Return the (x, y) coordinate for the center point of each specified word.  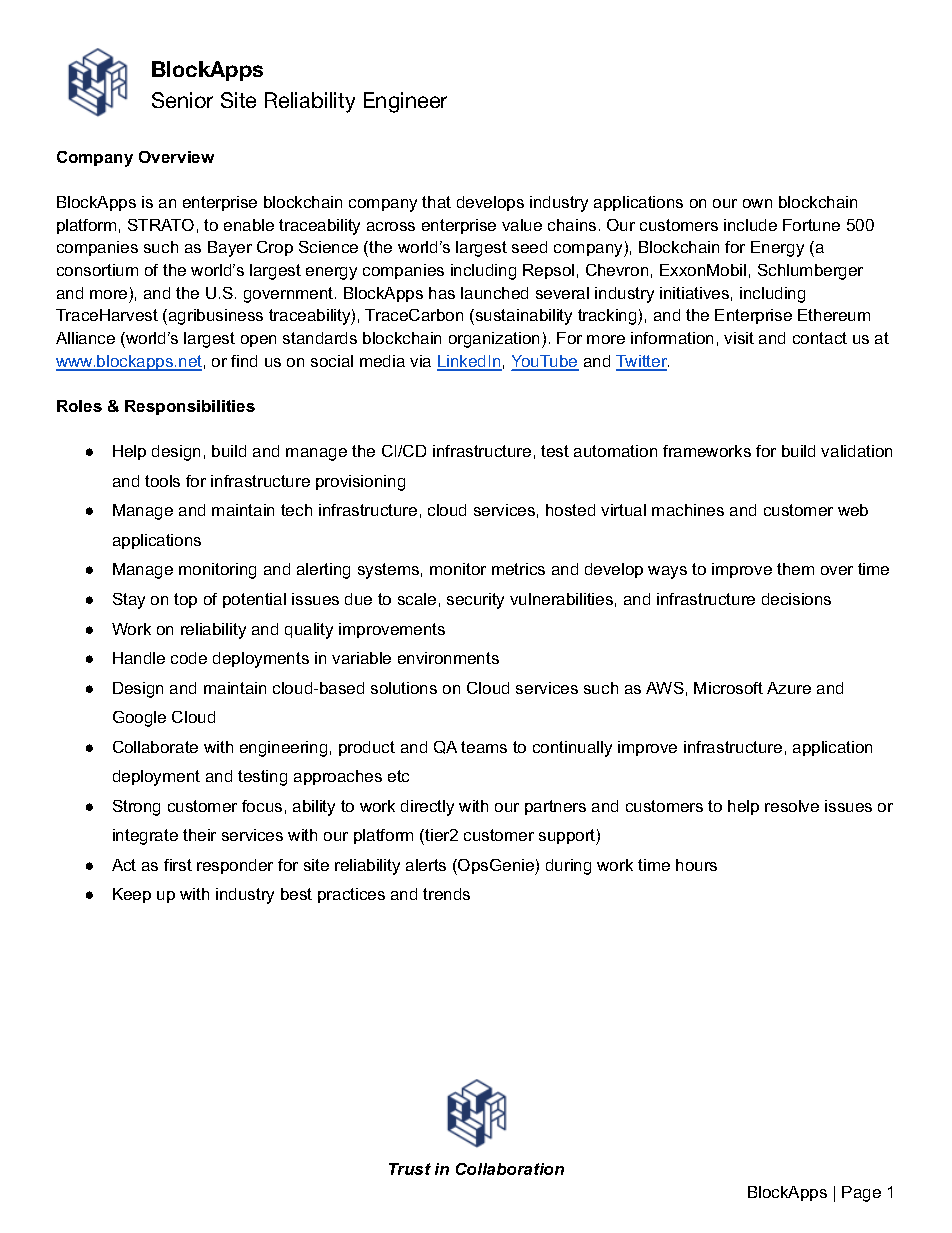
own (757, 203)
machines (688, 510)
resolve (792, 806)
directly (427, 808)
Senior (182, 100)
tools (162, 481)
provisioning (360, 483)
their (199, 835)
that (436, 202)
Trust (410, 1169)
